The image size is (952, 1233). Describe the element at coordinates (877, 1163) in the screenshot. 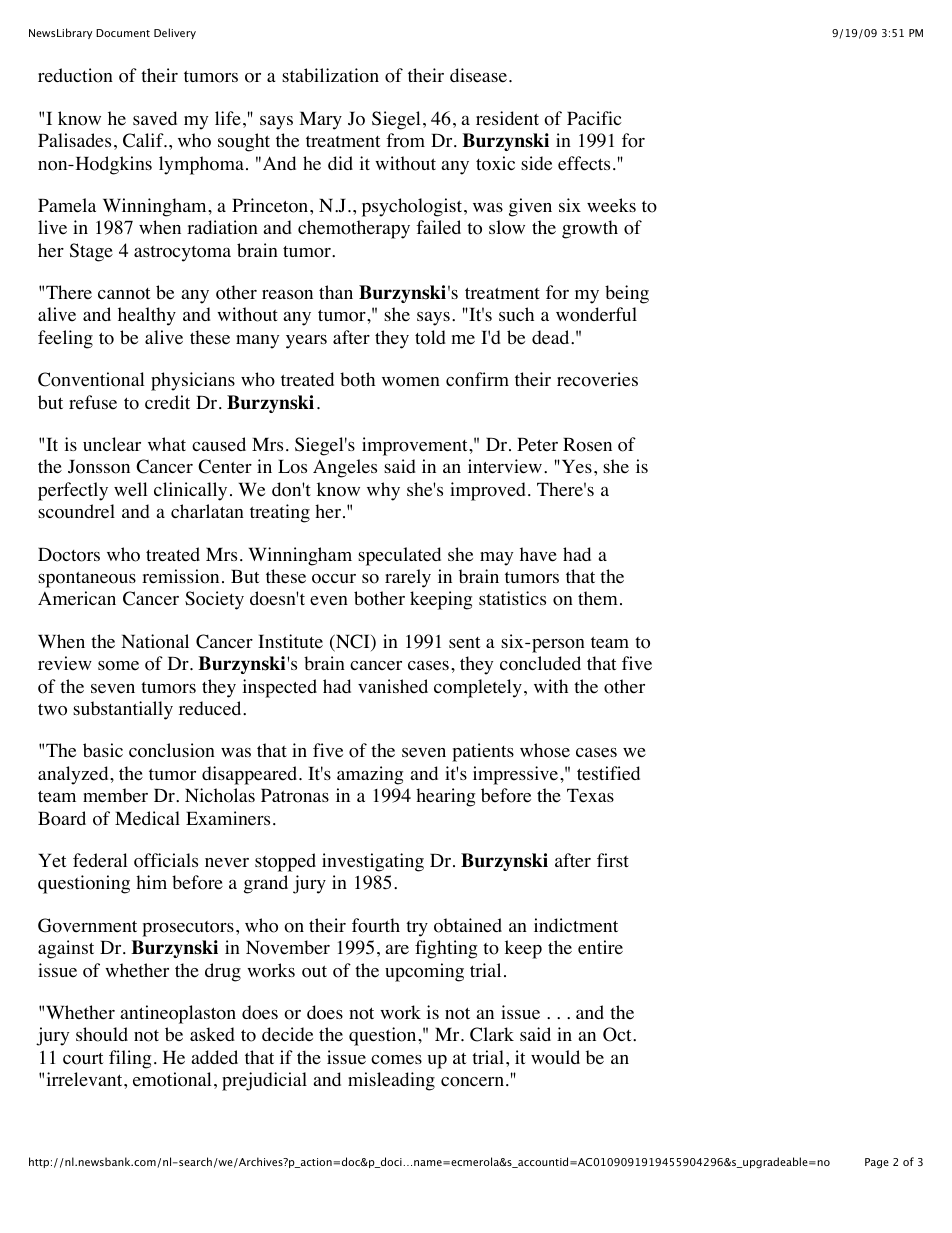

I see `Page` at that location.
